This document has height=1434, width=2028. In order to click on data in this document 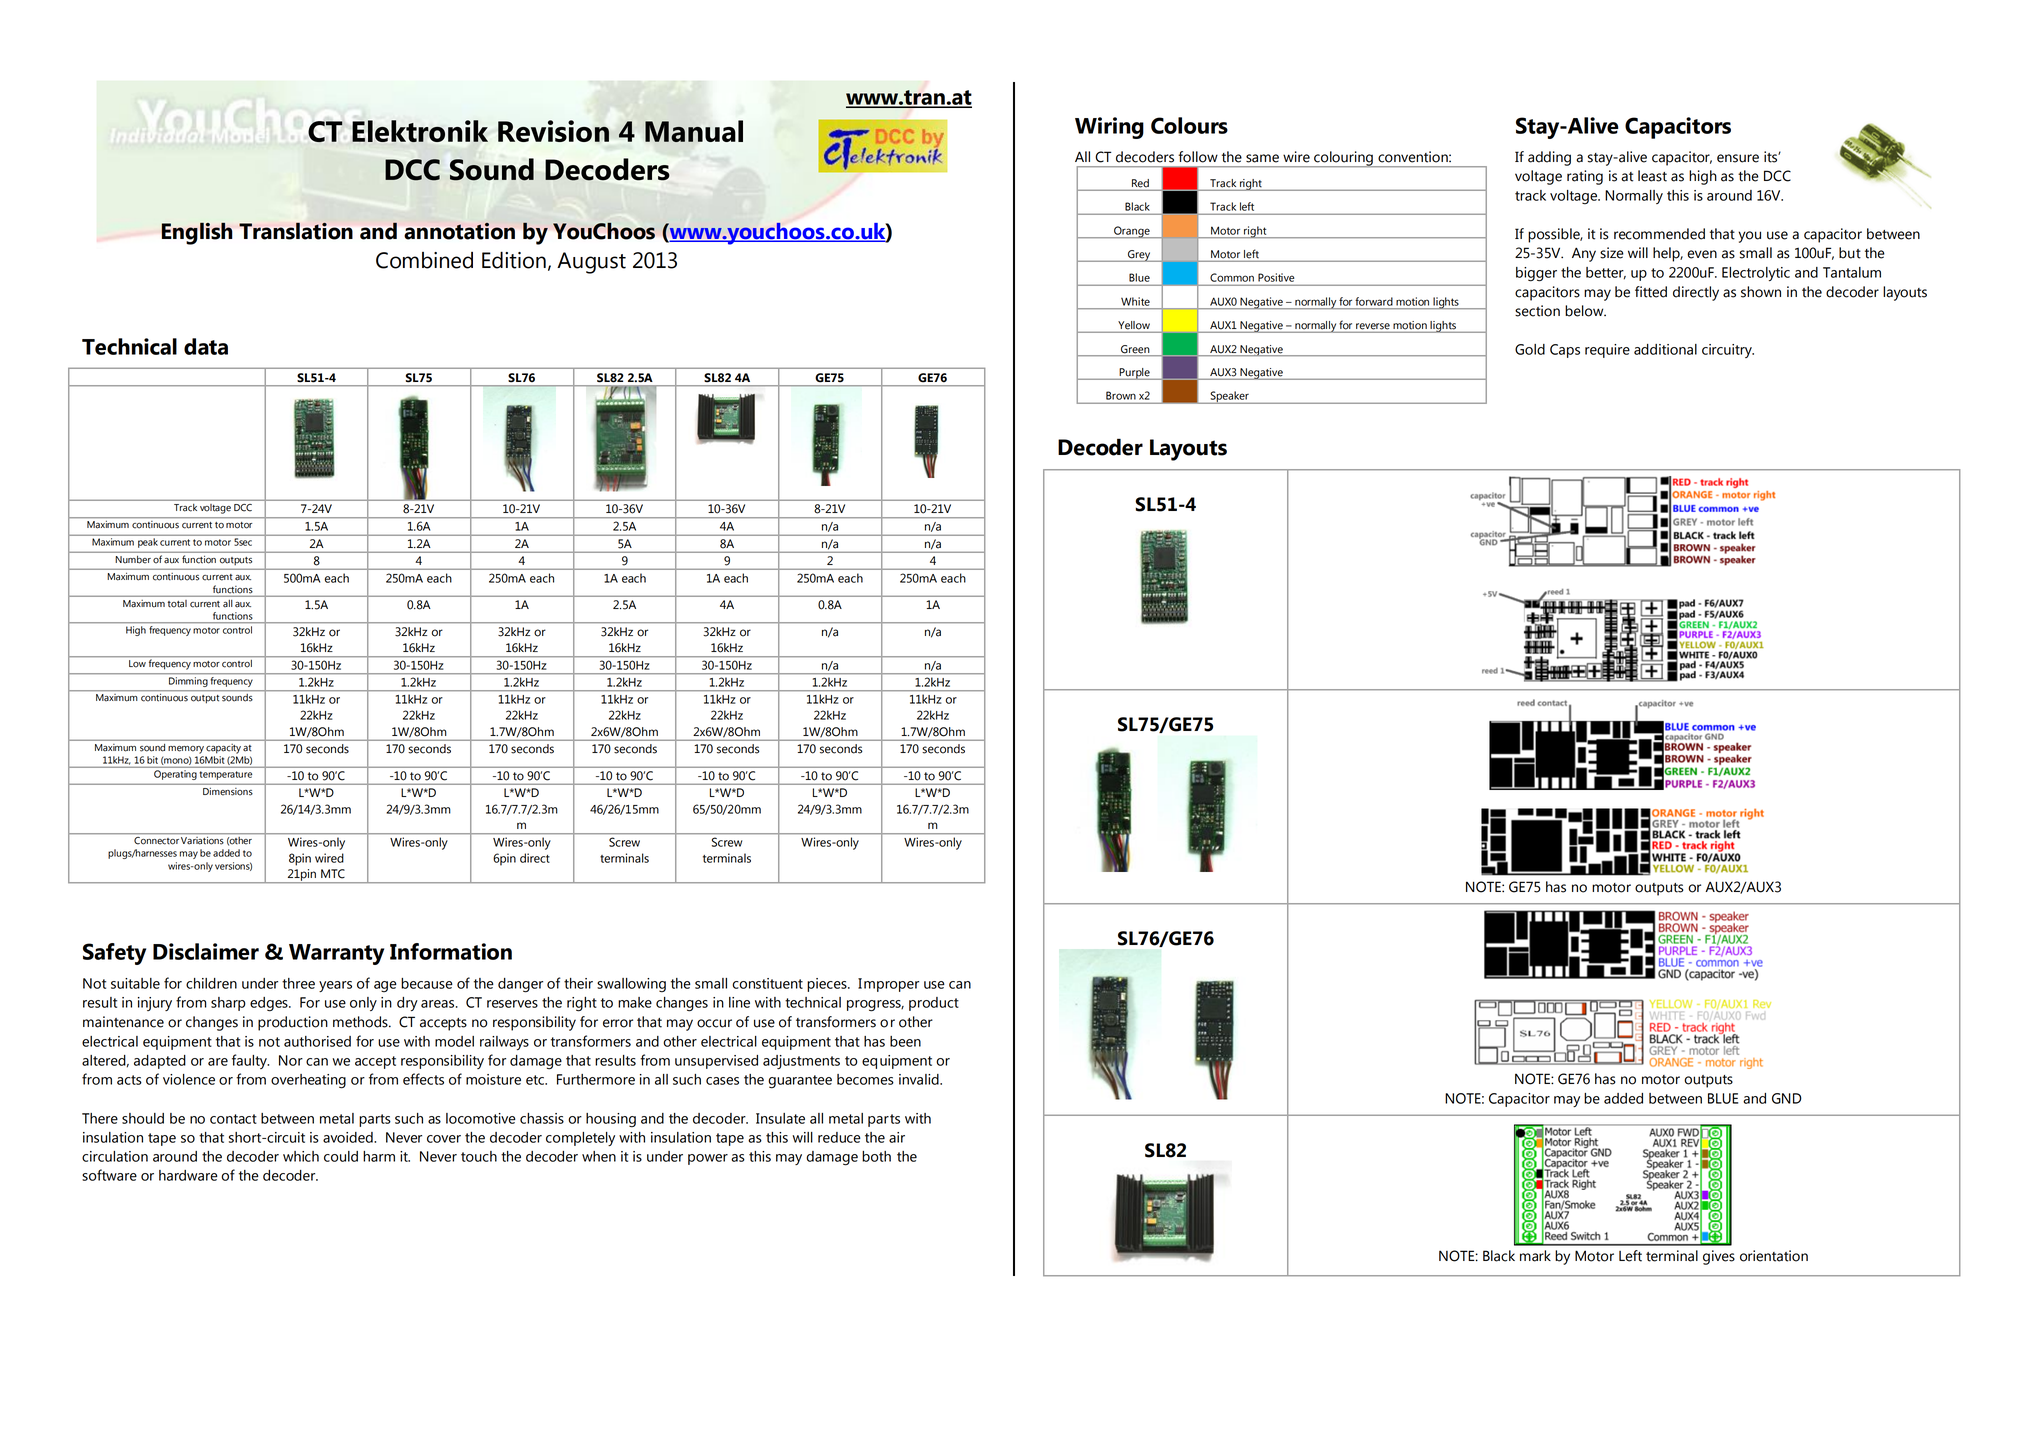, I will do `click(206, 346)`.
